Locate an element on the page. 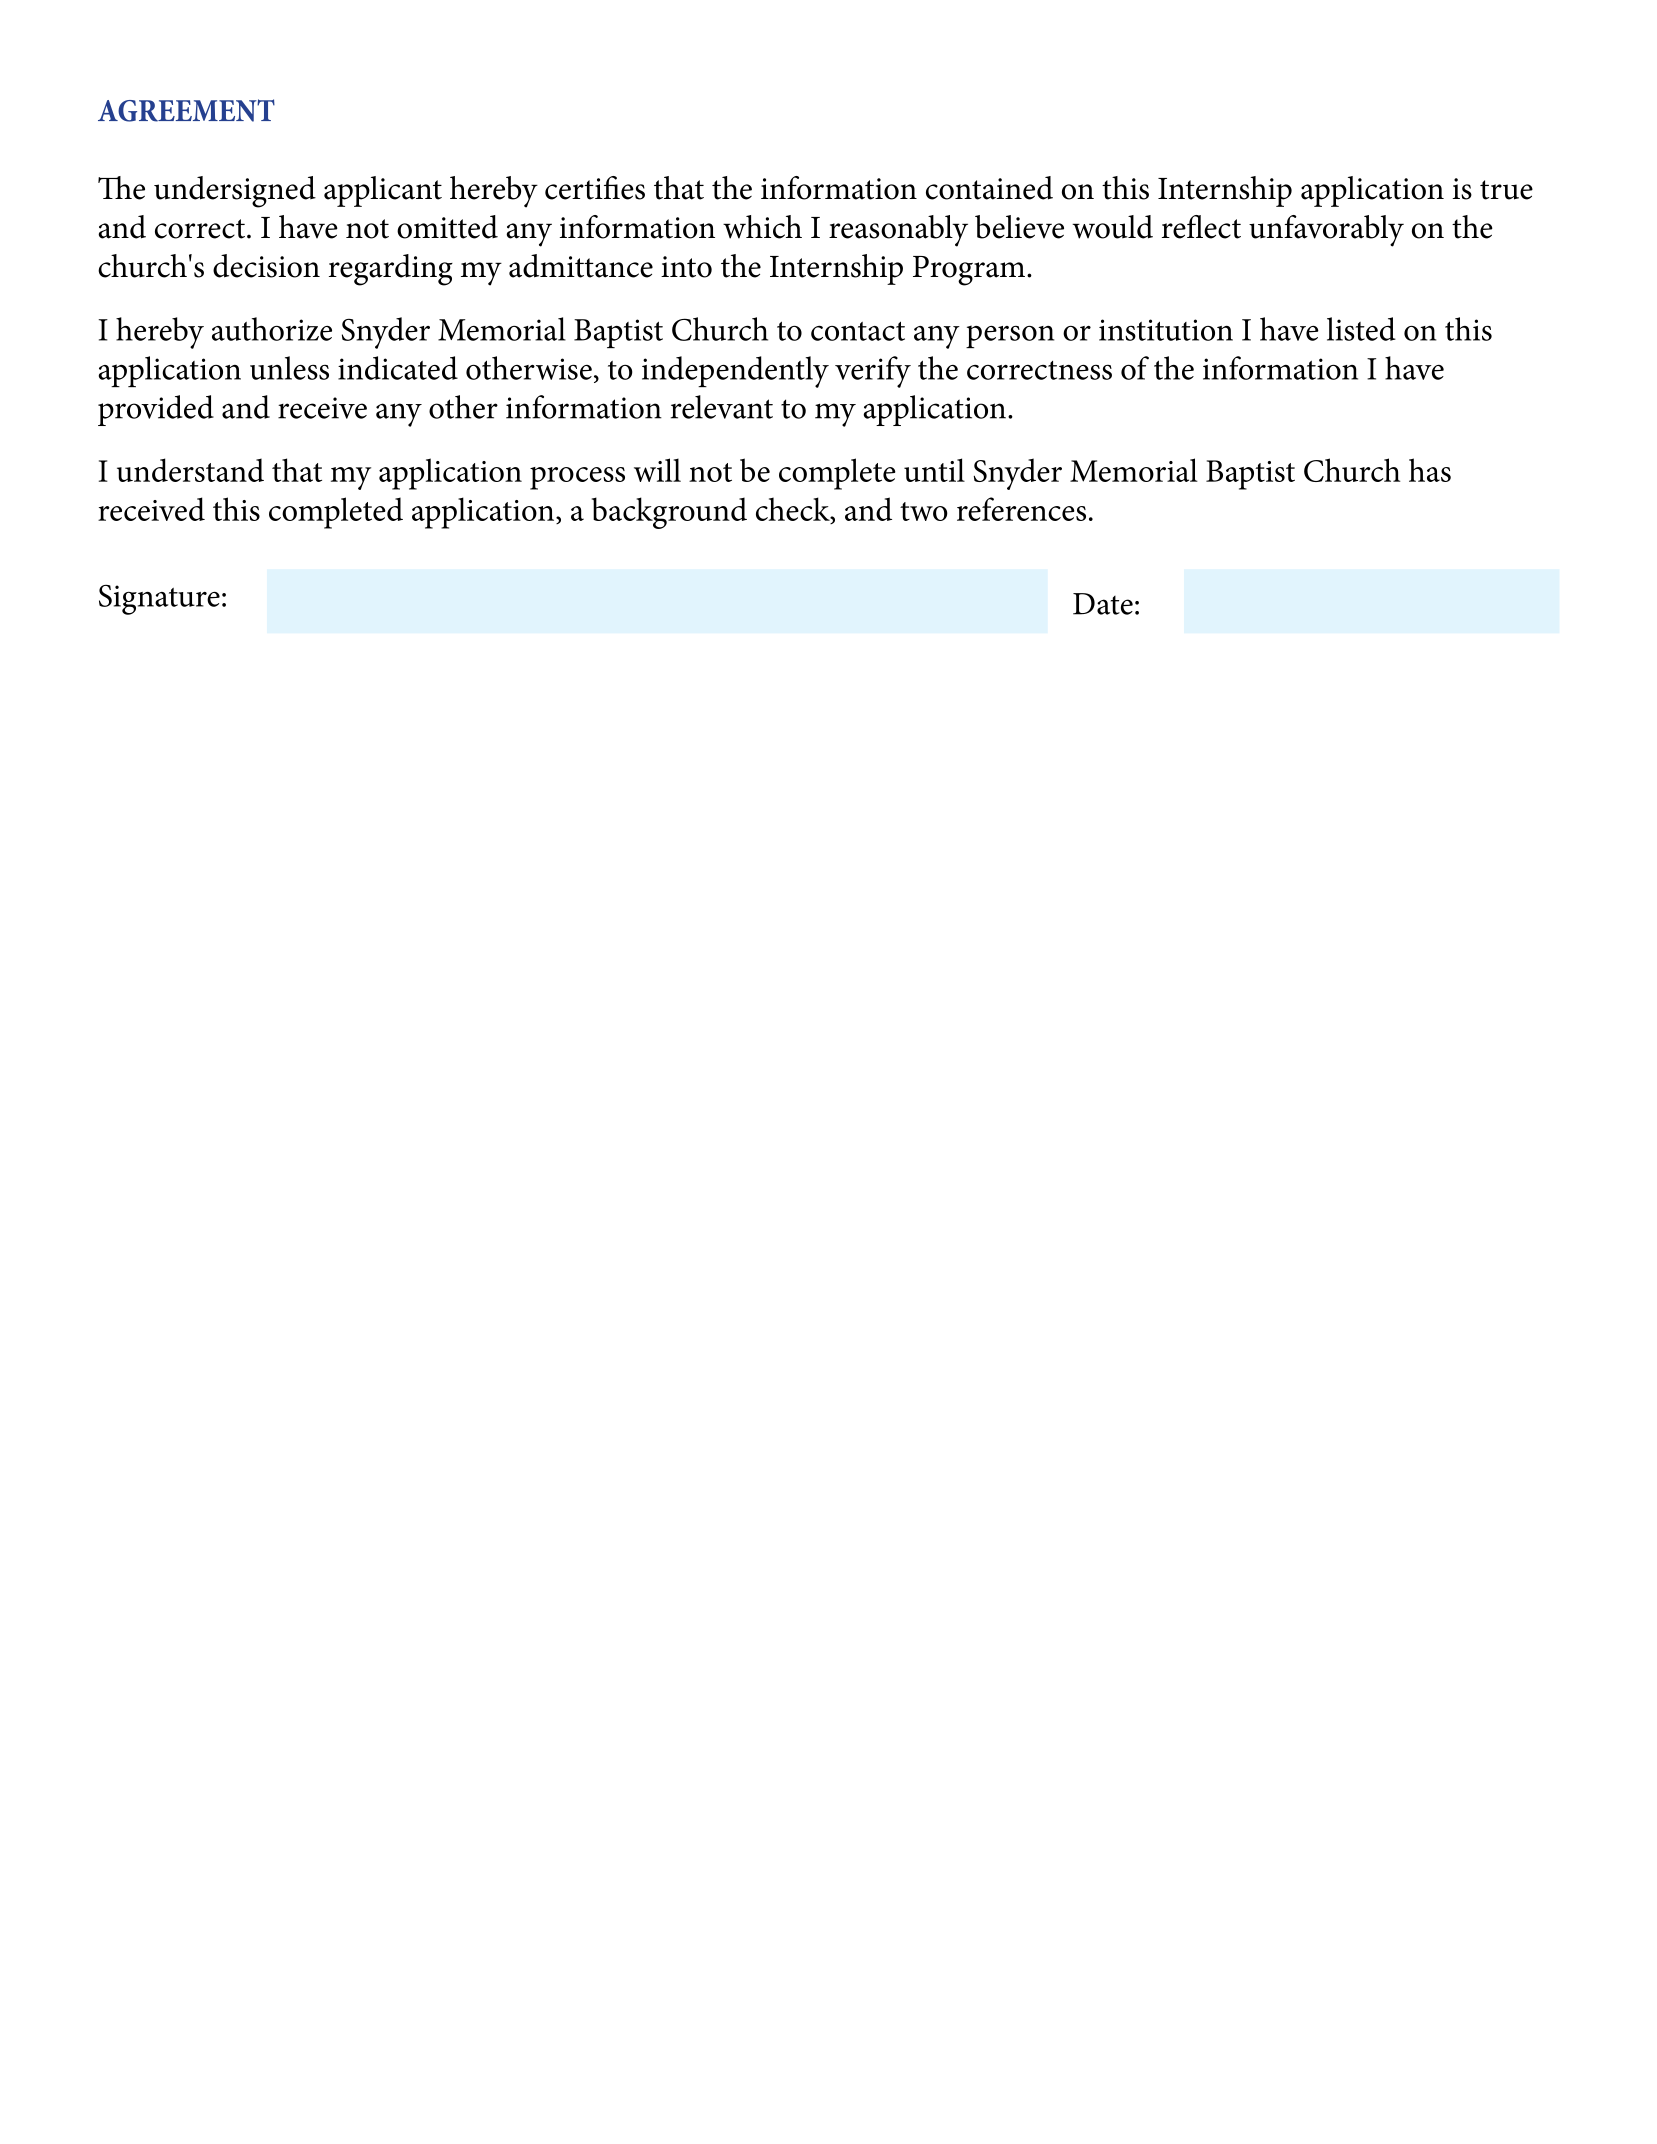 The width and height of the page is (1657, 2144). Date is located at coordinates (1103, 604).
